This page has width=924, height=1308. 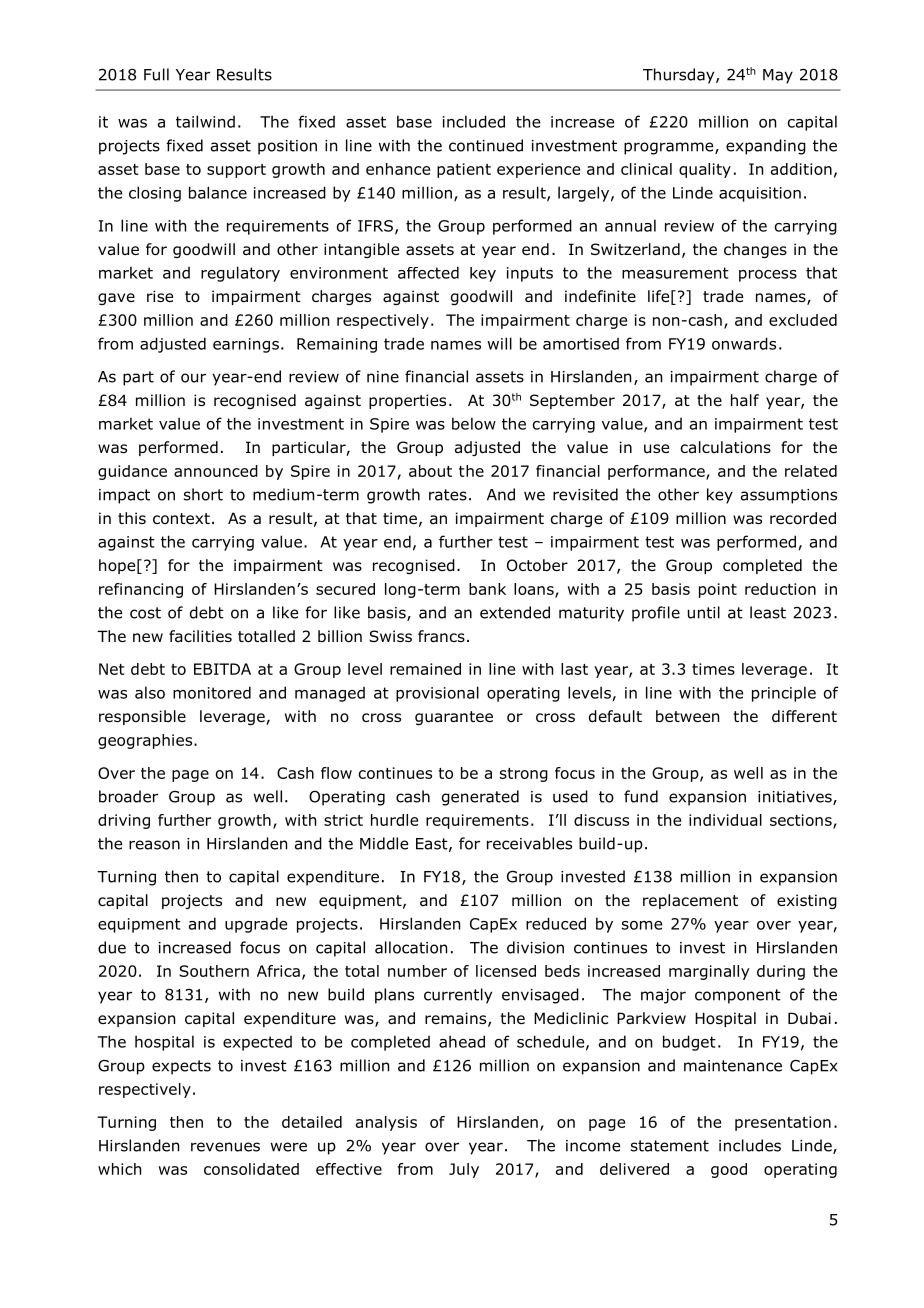 I want to click on July, so click(x=464, y=1170).
